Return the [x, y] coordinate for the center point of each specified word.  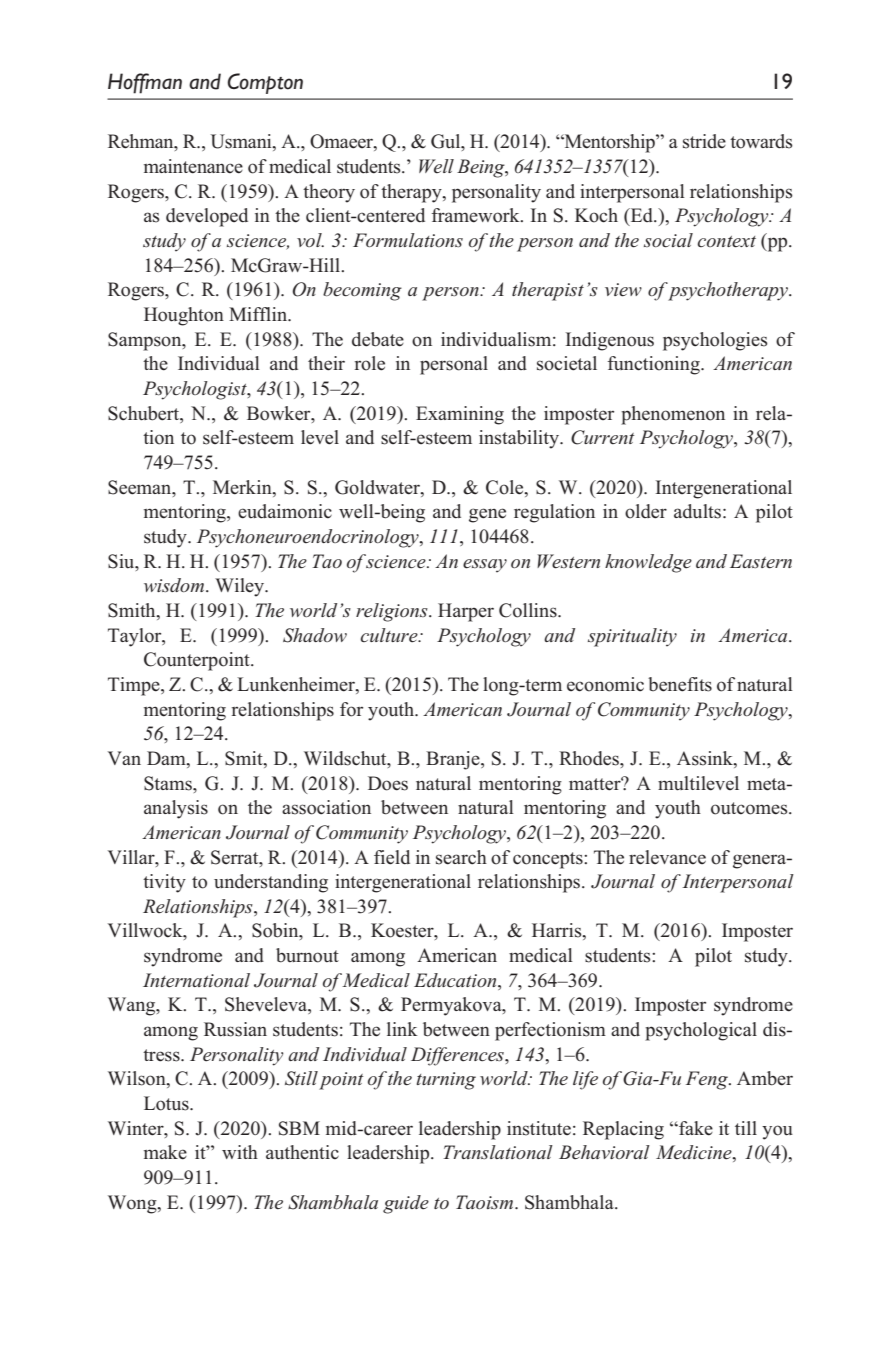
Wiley [241, 587]
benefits [680, 684]
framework [477, 215]
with [240, 1152]
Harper [466, 612]
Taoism [486, 1202]
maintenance [193, 166]
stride [704, 141]
